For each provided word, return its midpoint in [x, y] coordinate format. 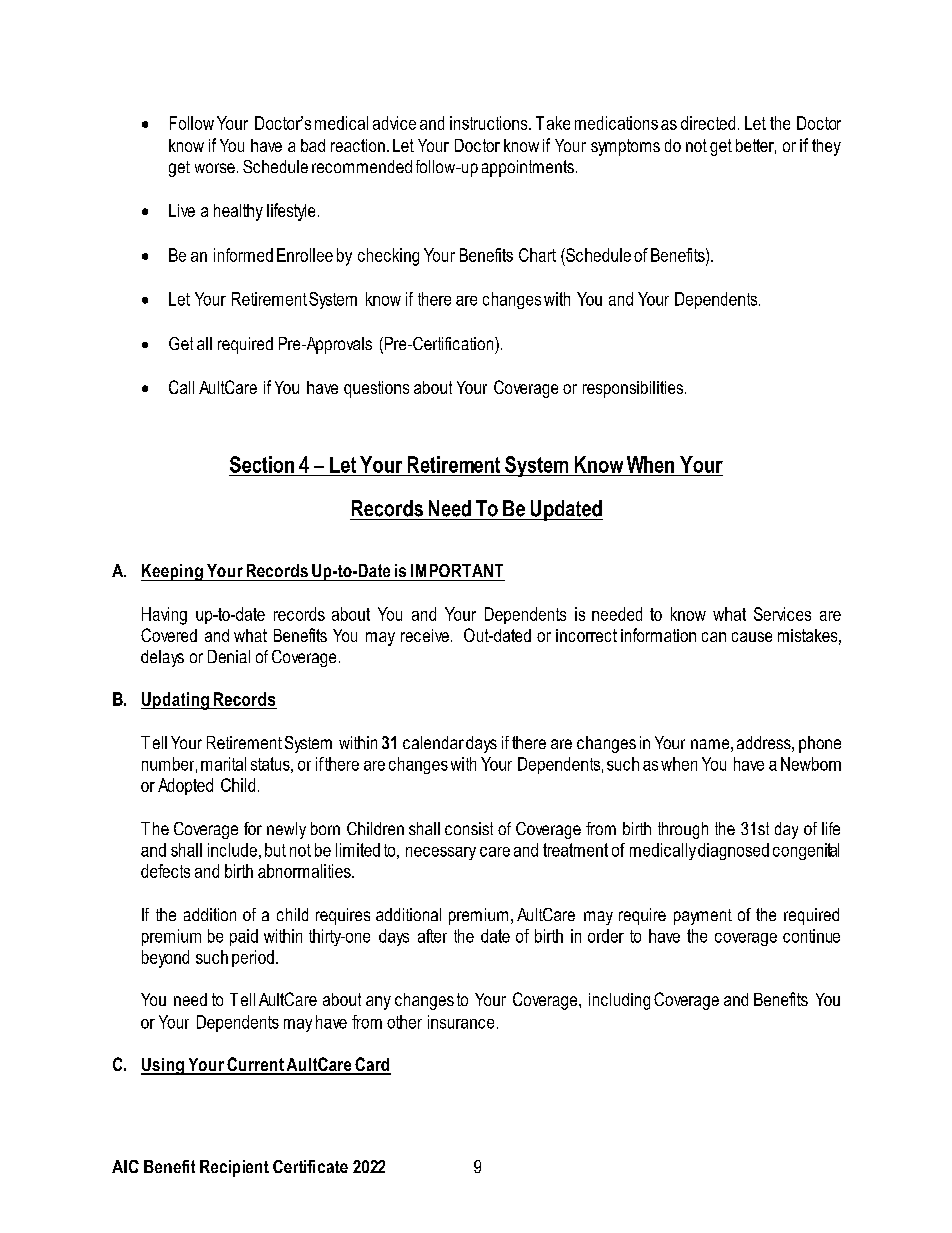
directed [708, 123]
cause [752, 637]
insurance [461, 1022]
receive [425, 635]
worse [215, 168]
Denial [229, 656]
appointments [528, 168]
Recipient [234, 1168]
